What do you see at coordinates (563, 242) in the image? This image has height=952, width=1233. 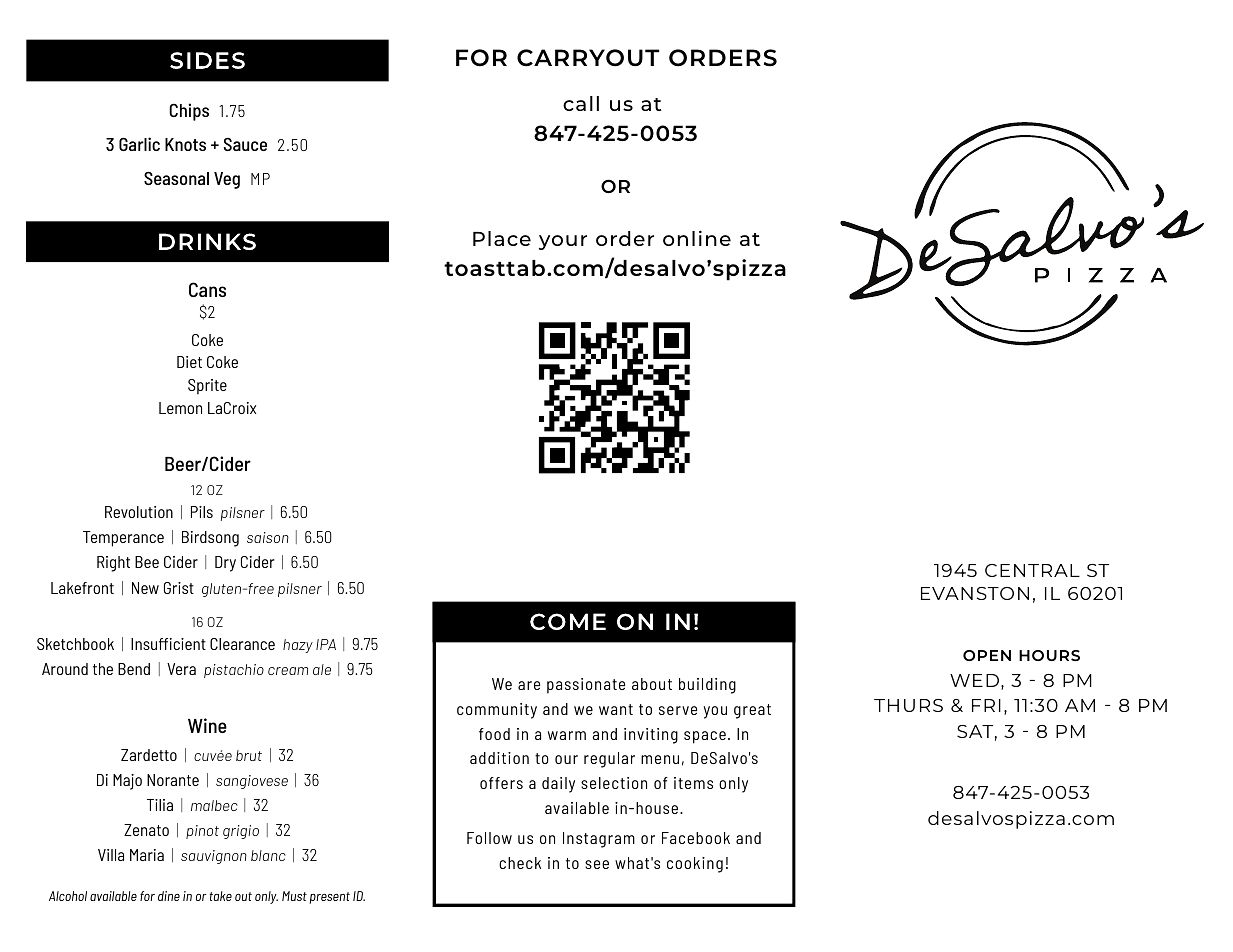 I see `your` at bounding box center [563, 242].
